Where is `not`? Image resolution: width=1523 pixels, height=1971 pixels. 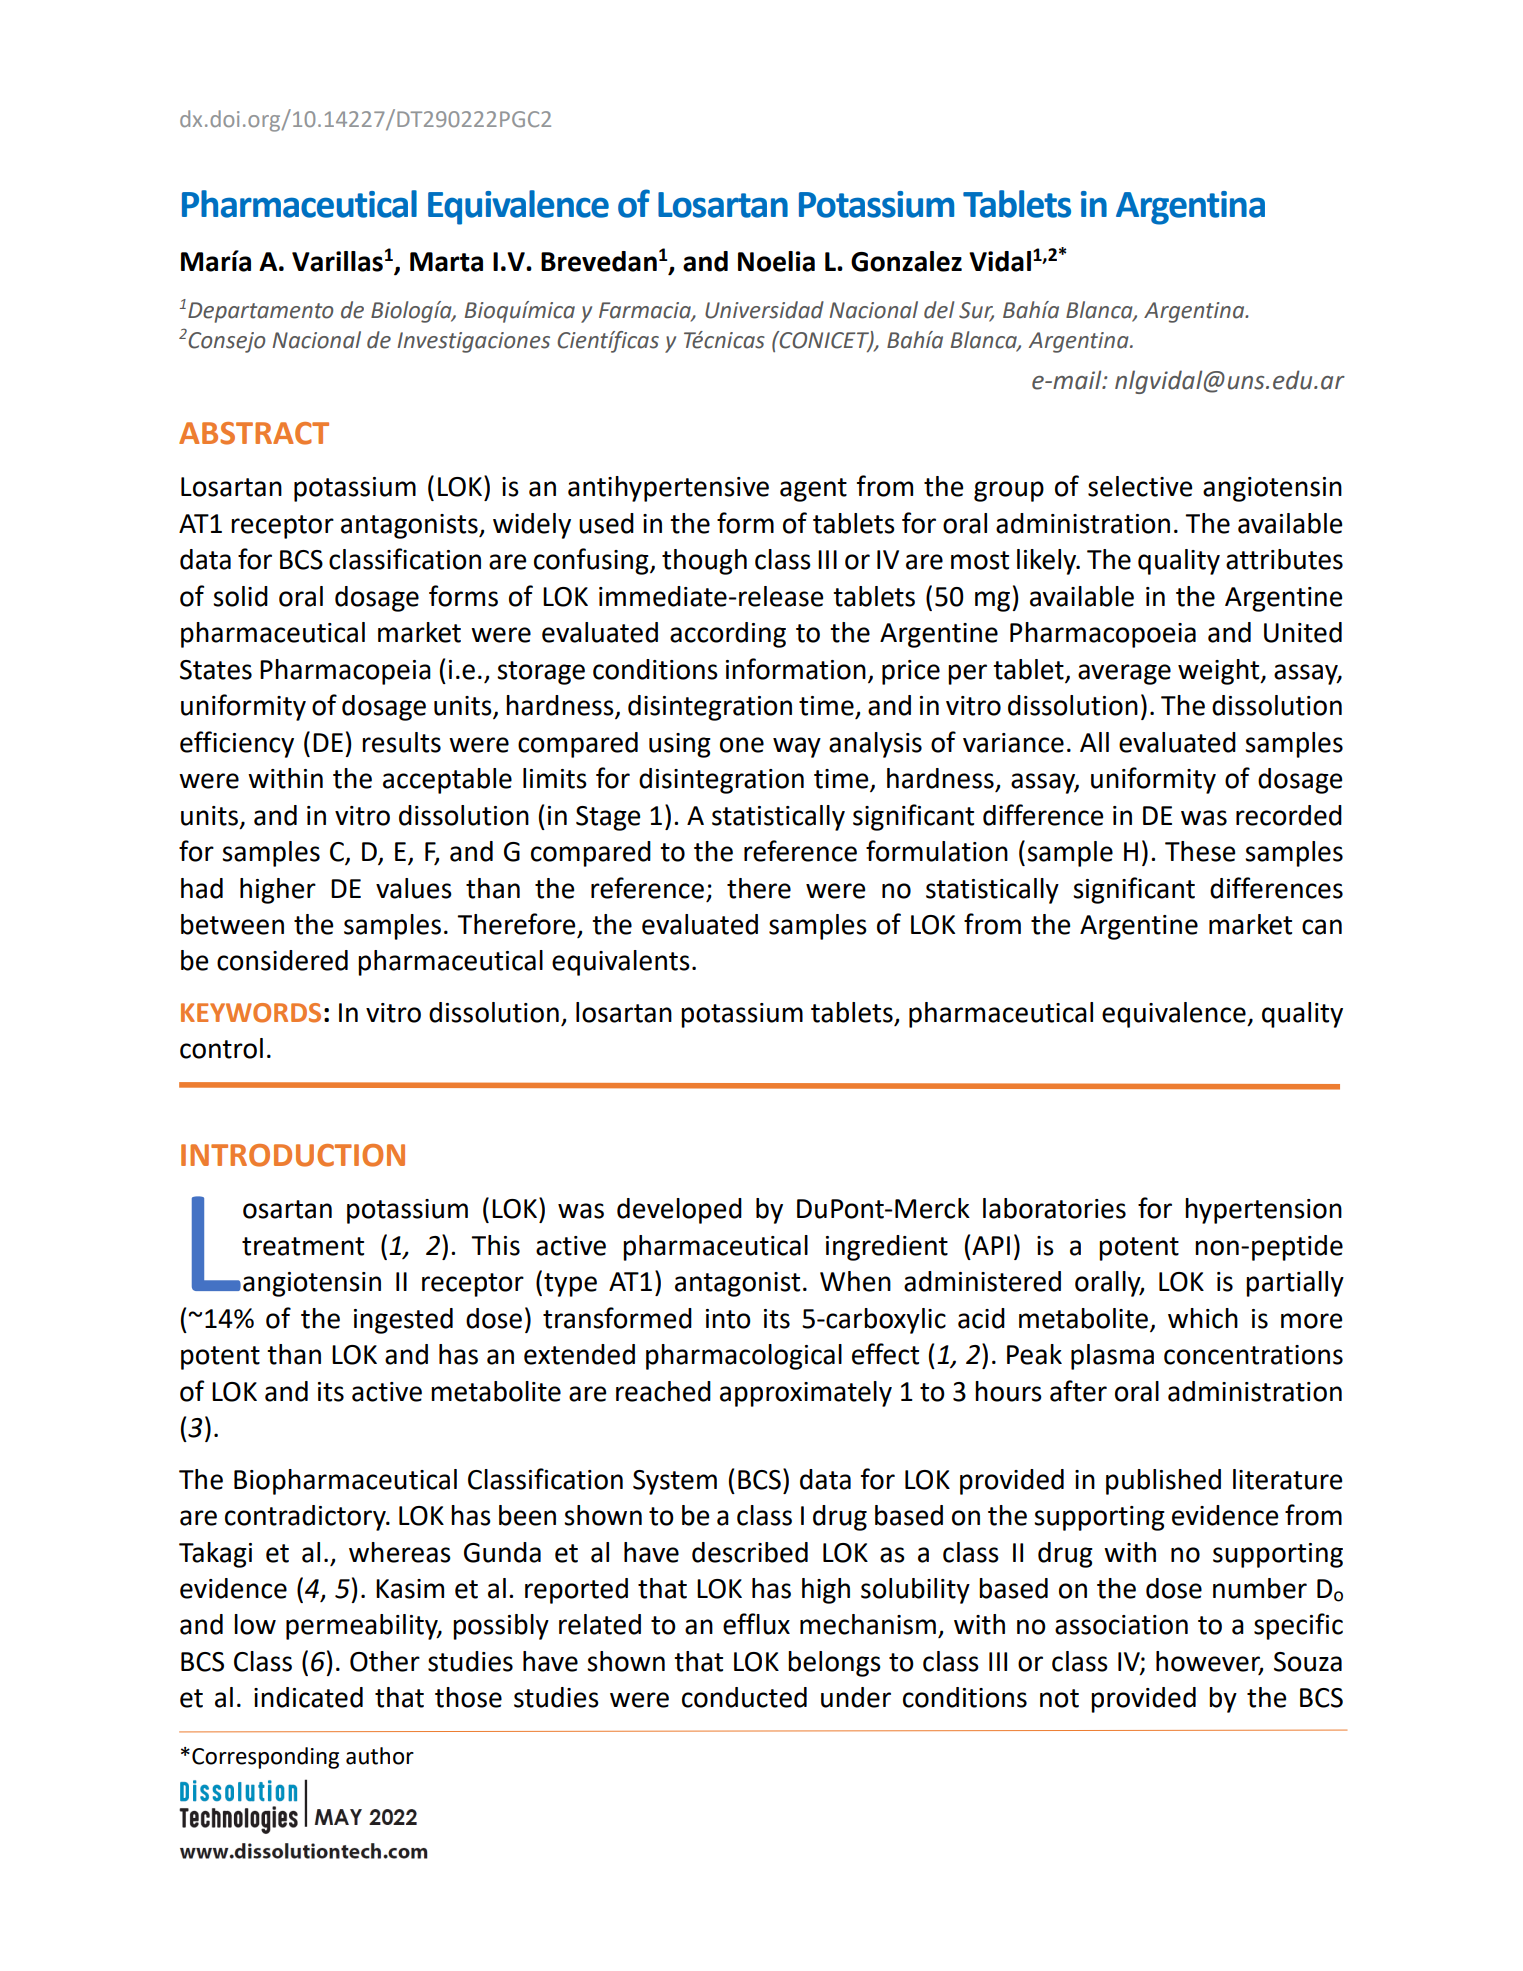 not is located at coordinates (1059, 1698).
